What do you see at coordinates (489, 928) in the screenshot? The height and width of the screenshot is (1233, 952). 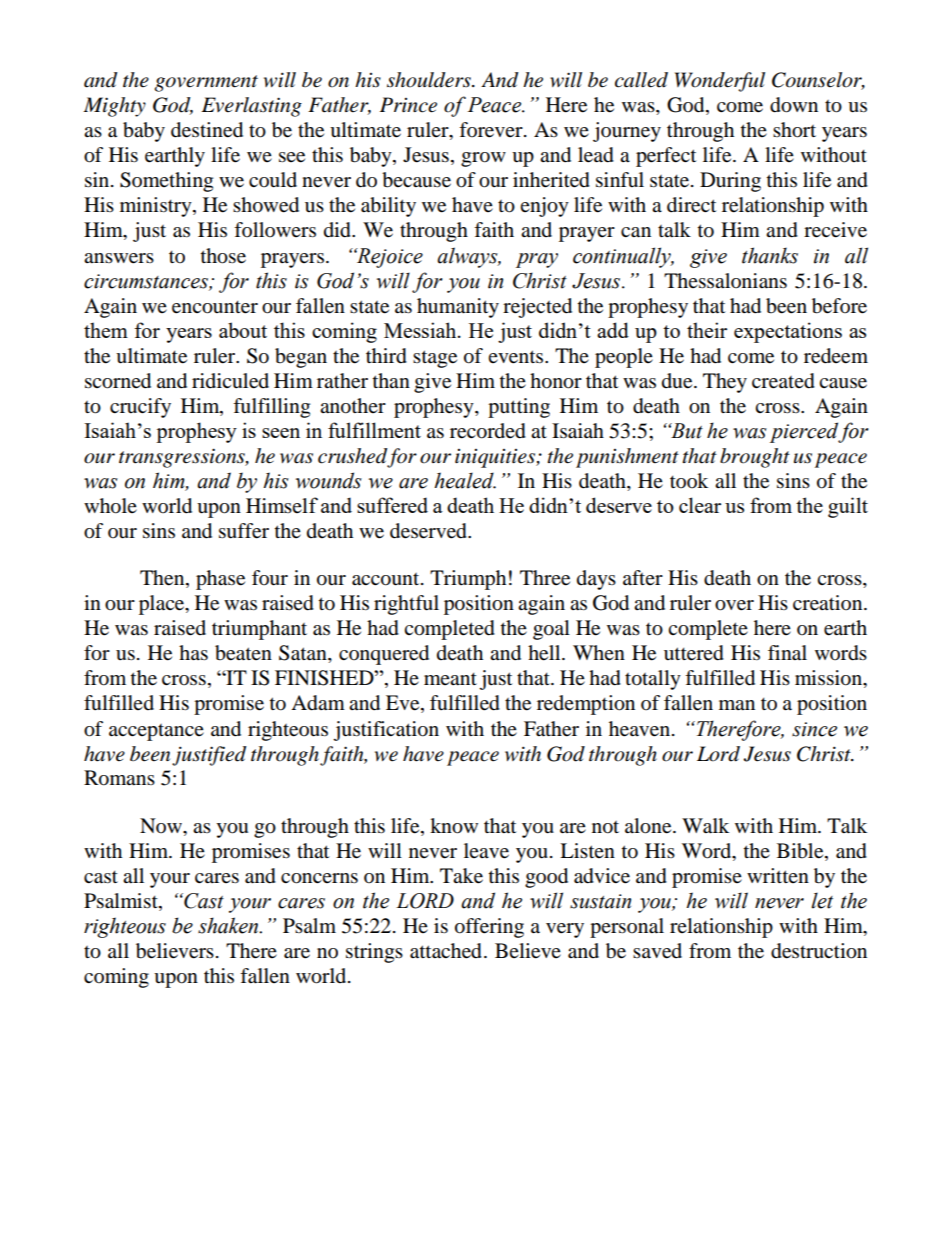 I see `offering` at bounding box center [489, 928].
